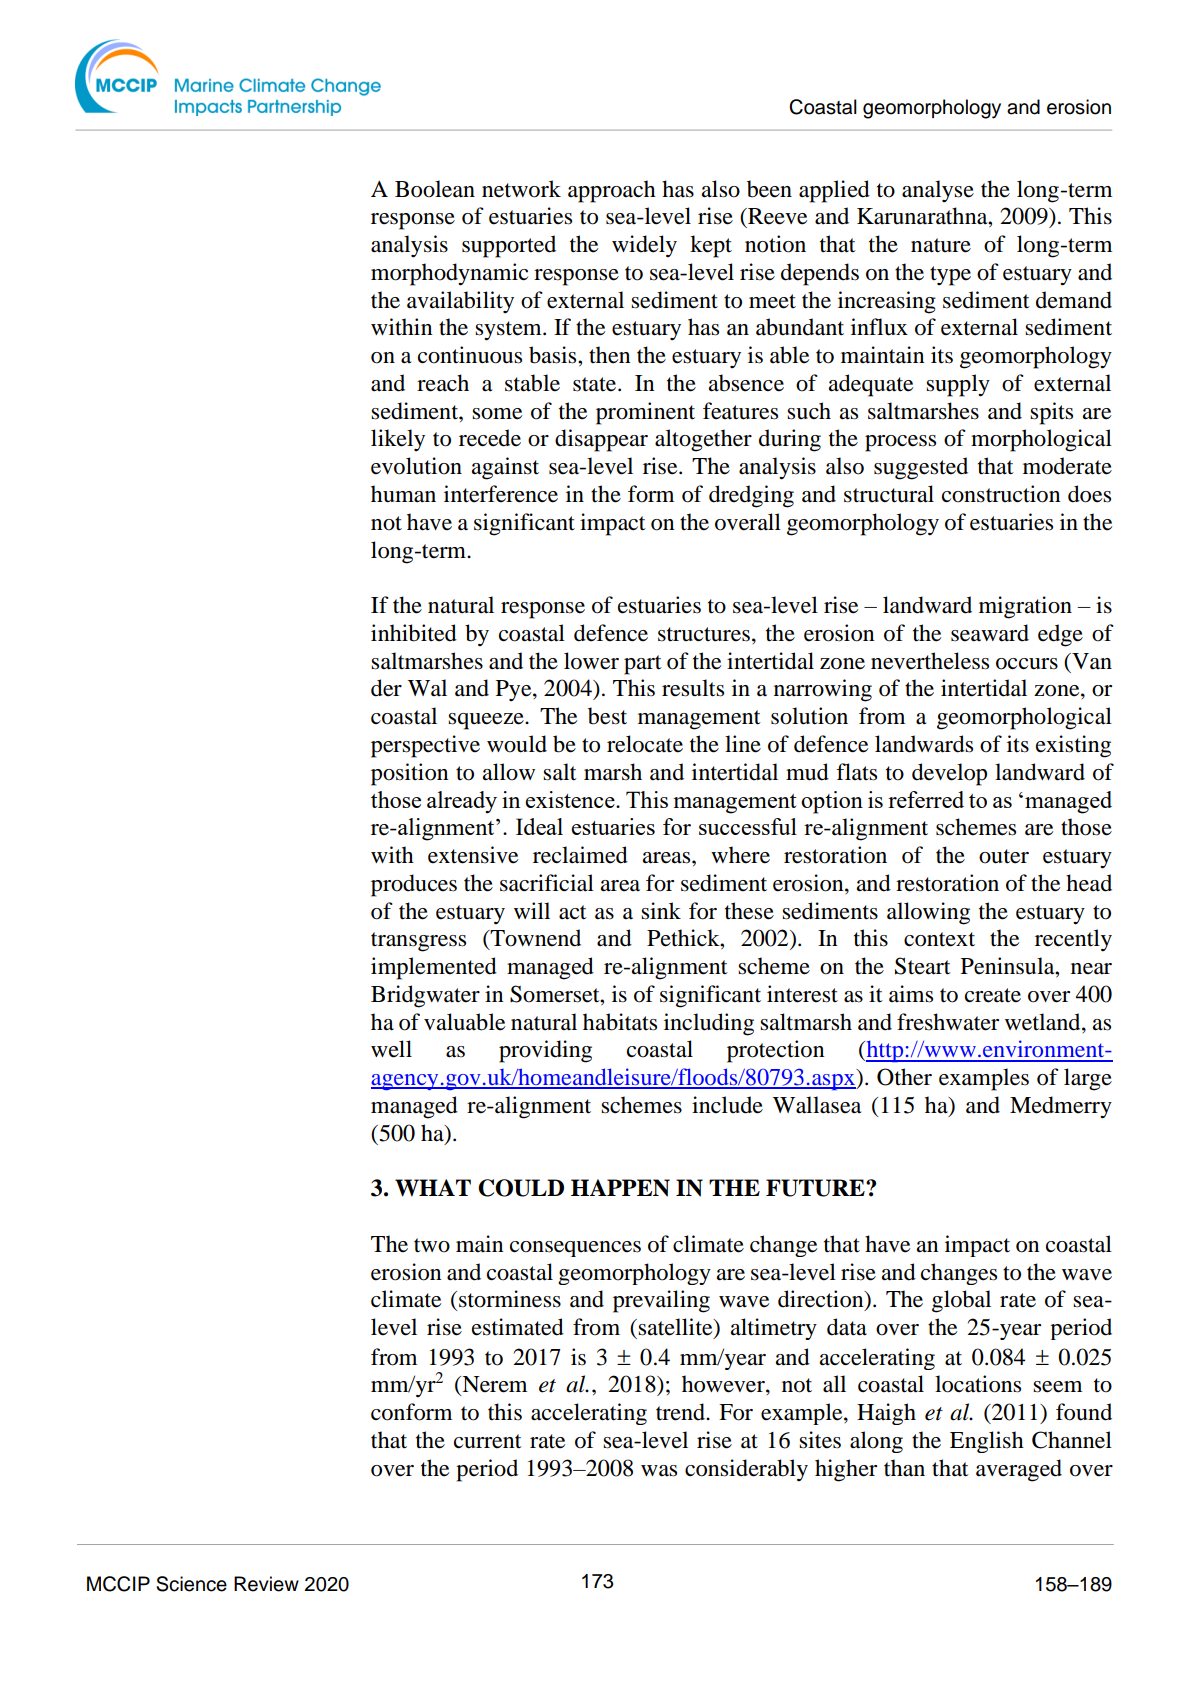 The height and width of the image is (1694, 1198). What do you see at coordinates (403, 494) in the image?
I see `human` at bounding box center [403, 494].
